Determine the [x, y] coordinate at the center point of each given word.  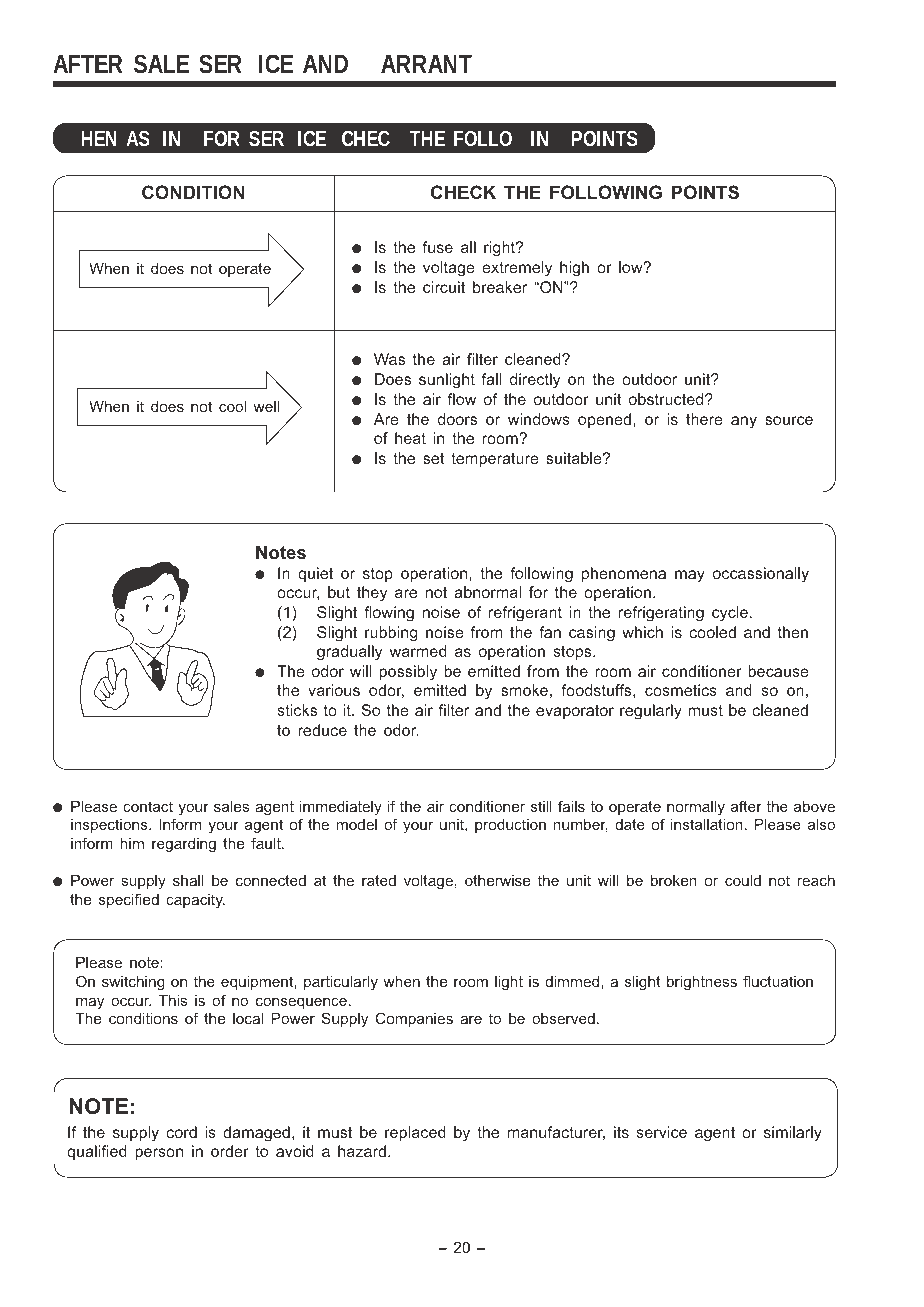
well [266, 406]
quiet [315, 575]
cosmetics [681, 690]
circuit [444, 287]
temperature [495, 460]
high [574, 269]
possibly [408, 673]
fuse [437, 247]
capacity [195, 901]
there [704, 419]
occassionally [761, 575]
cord [181, 1132]
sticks [297, 710]
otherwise [497, 880]
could [743, 880]
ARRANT [426, 64]
